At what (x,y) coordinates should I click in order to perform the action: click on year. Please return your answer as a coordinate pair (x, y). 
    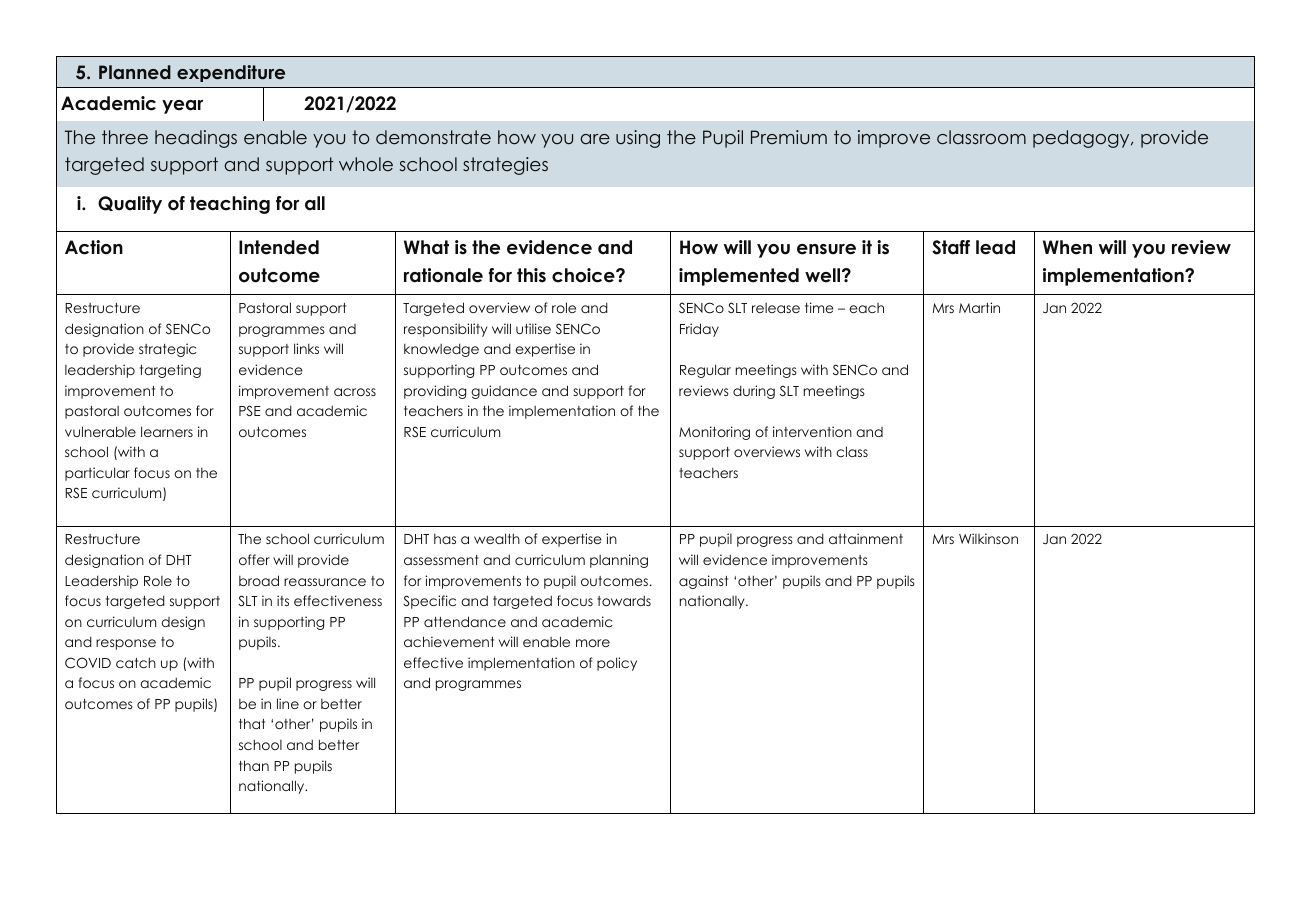
    Looking at the image, I should click on (182, 107).
